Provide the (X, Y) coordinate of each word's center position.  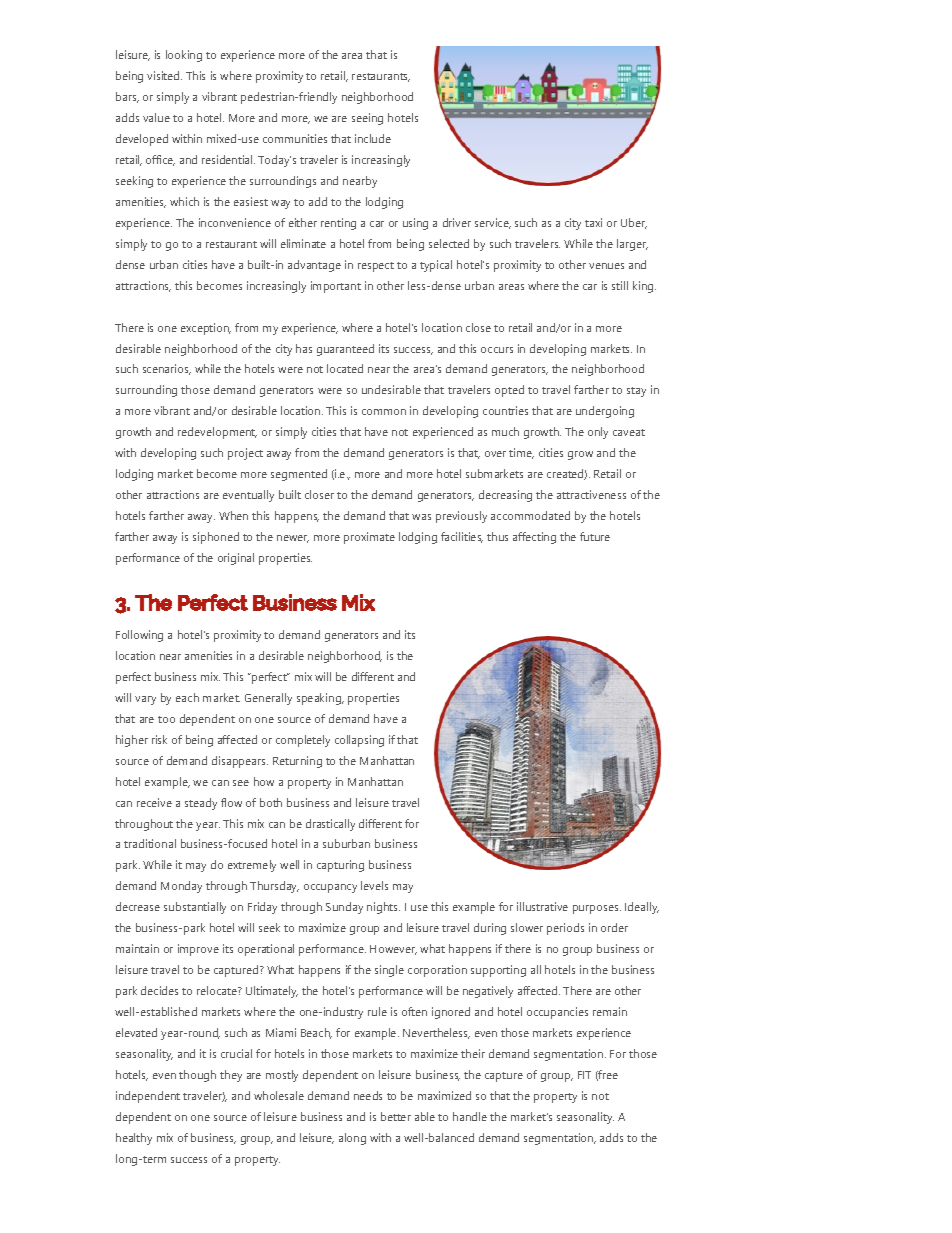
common (384, 412)
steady (201, 804)
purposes (597, 909)
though (197, 1076)
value (156, 117)
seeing (367, 119)
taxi (593, 222)
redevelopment (217, 433)
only (598, 433)
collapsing (359, 741)
